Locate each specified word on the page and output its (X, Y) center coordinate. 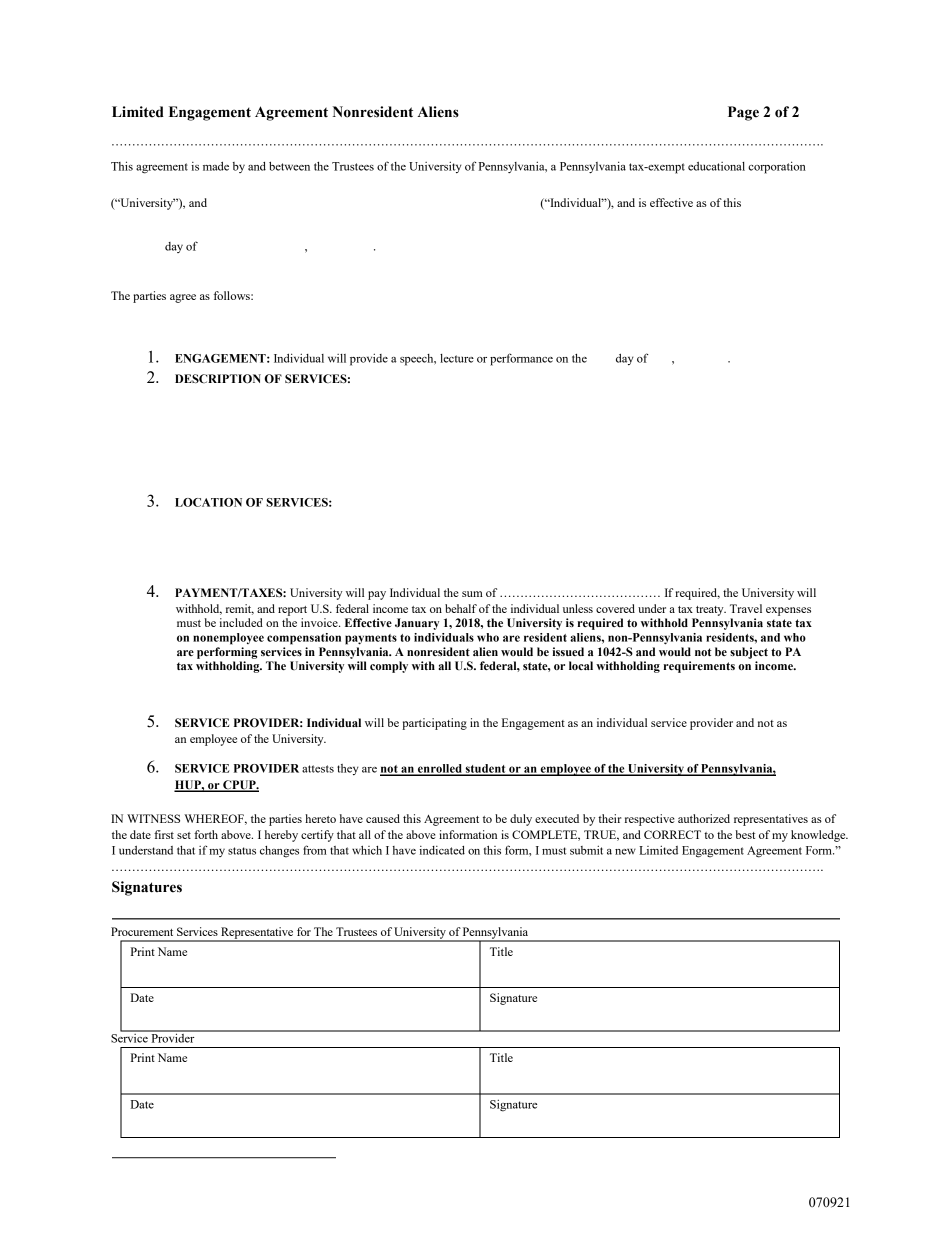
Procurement (142, 931)
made (216, 166)
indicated (442, 850)
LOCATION (208, 502)
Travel (746, 608)
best (745, 834)
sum (472, 594)
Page (743, 113)
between (289, 166)
